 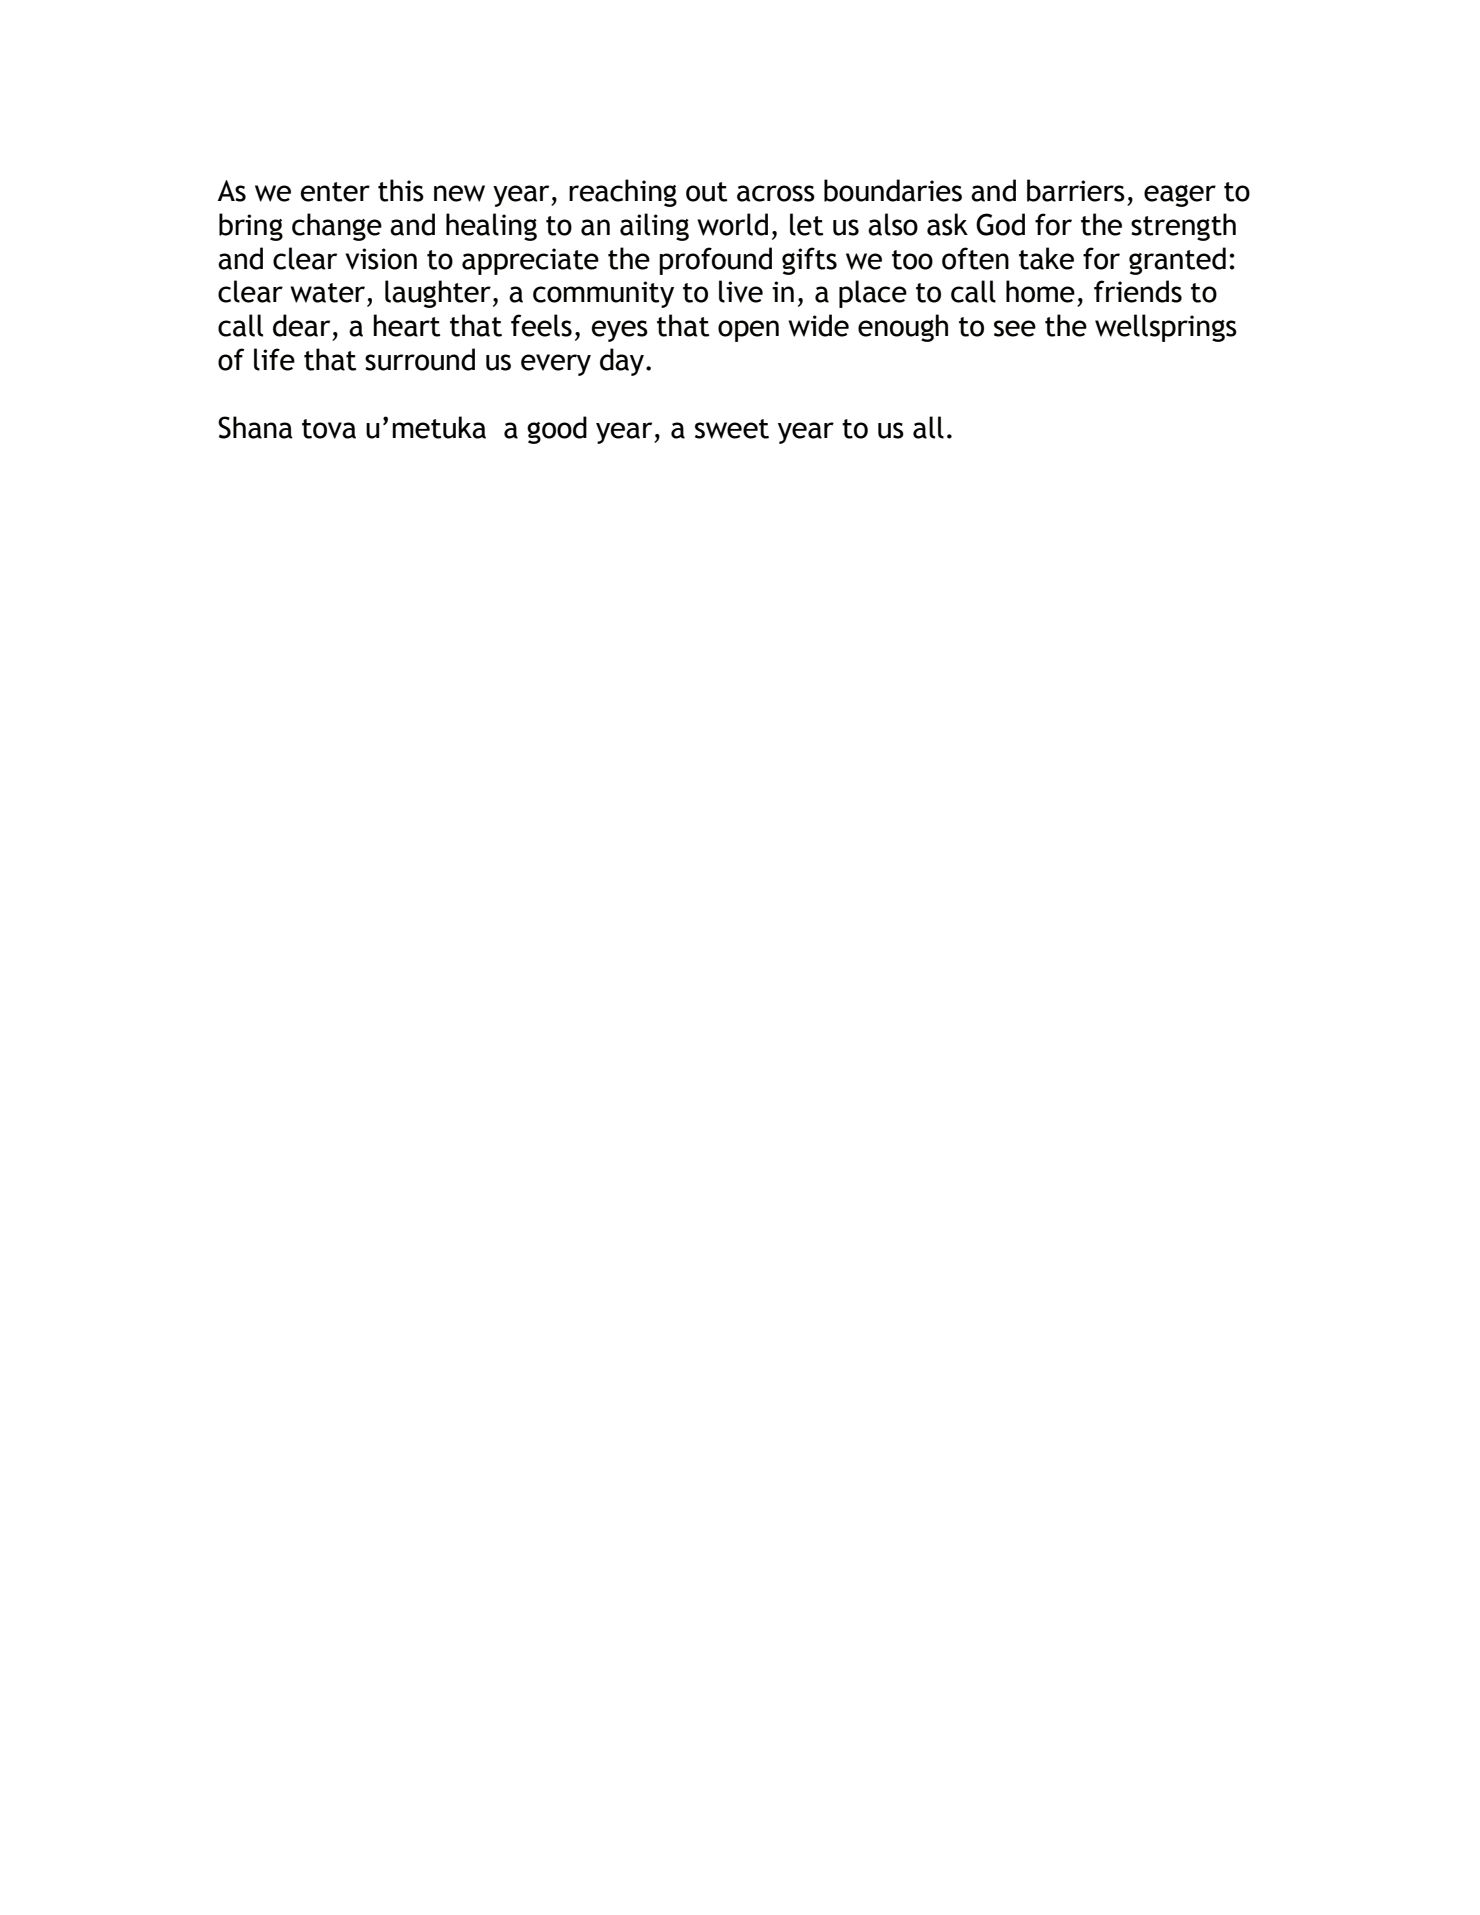 I want to click on enter, so click(x=335, y=192).
